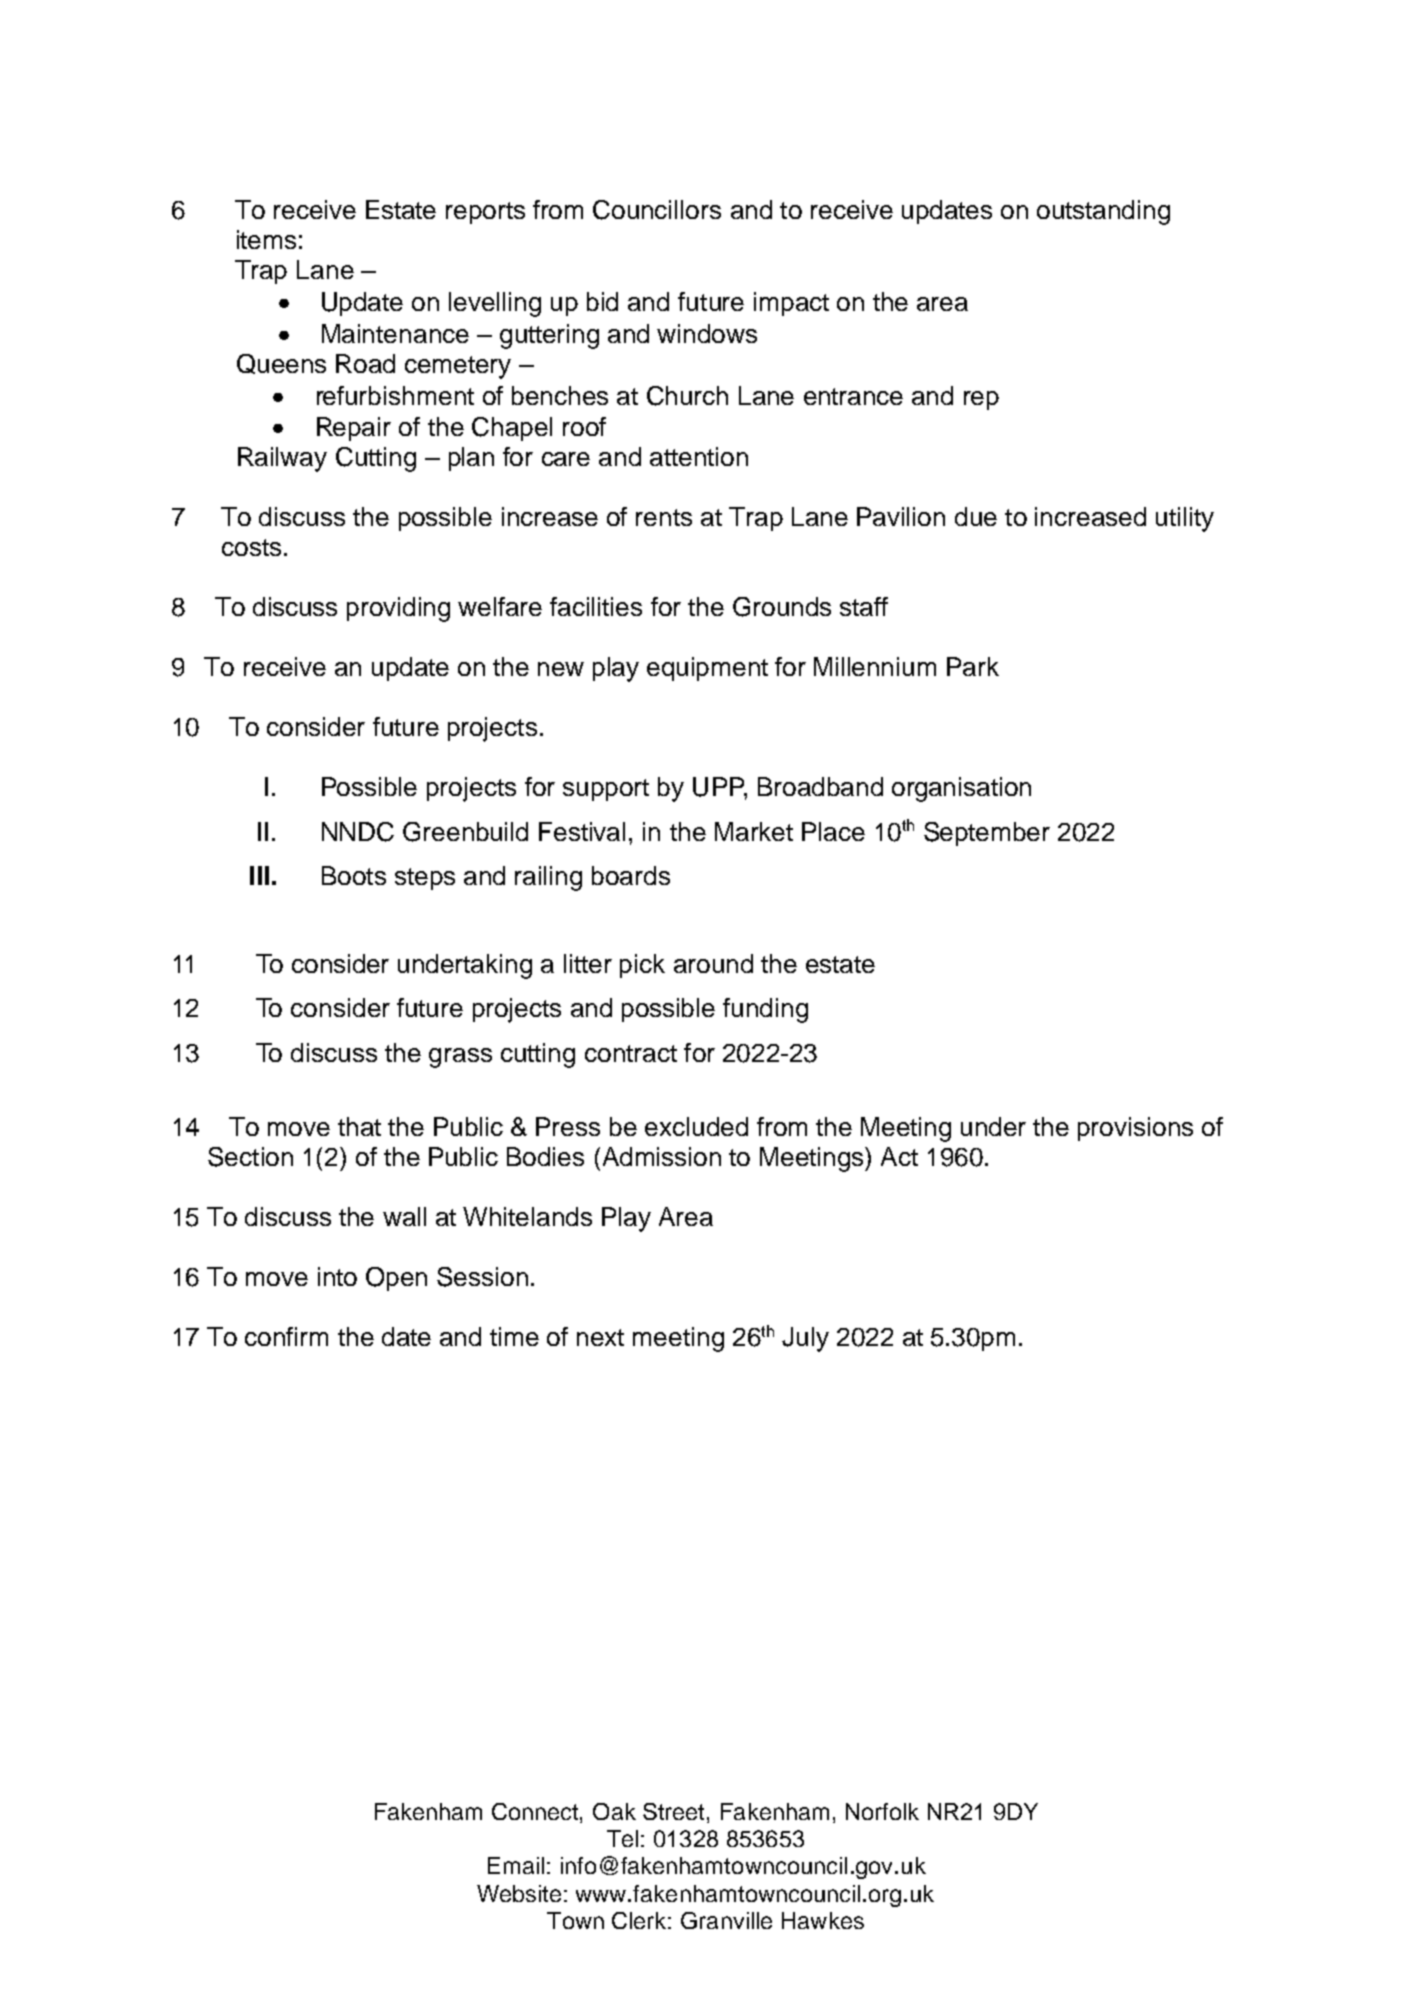  I want to click on due, so click(976, 516).
